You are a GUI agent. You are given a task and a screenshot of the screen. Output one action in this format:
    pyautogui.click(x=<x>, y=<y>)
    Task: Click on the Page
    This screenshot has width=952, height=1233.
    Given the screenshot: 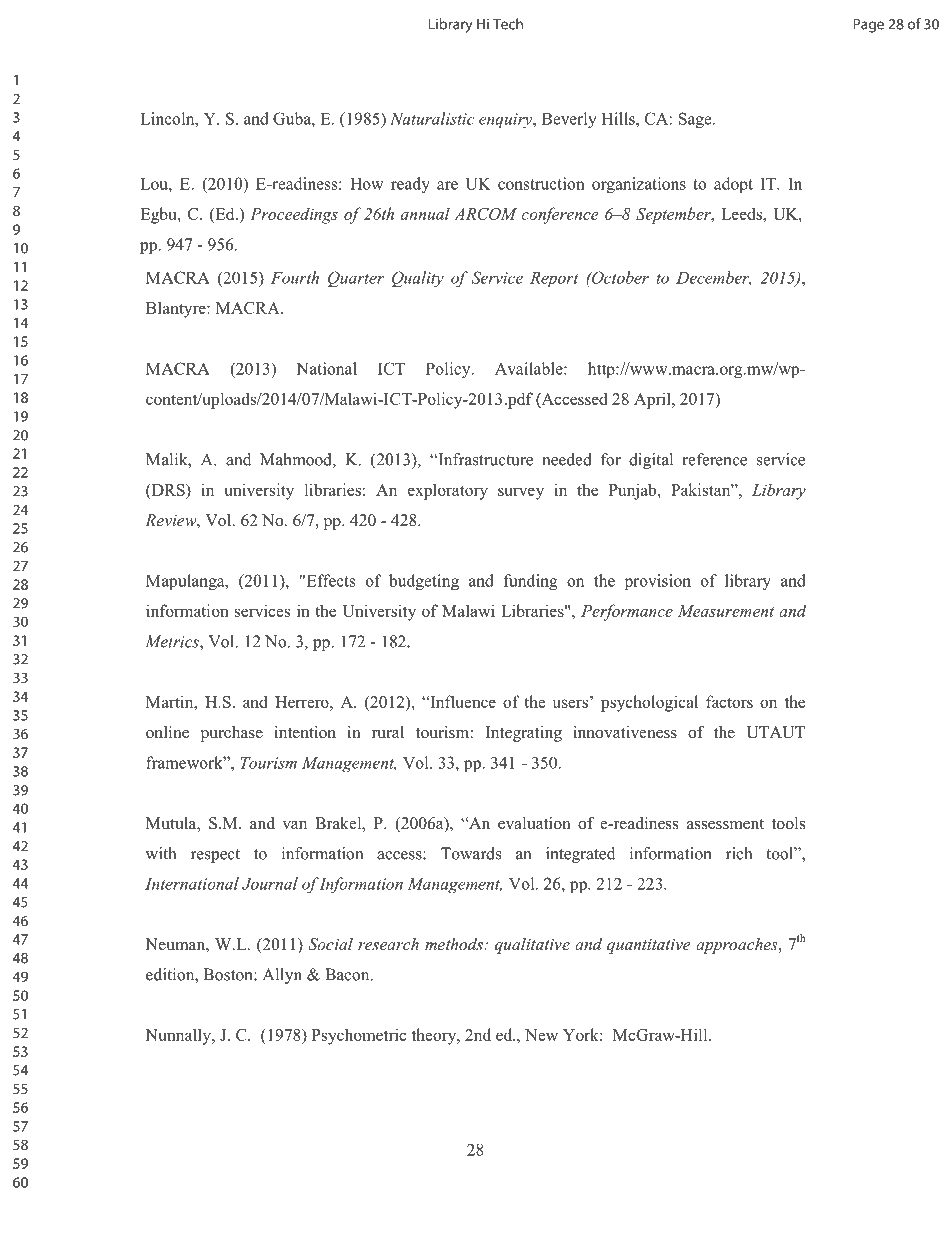 What is the action you would take?
    pyautogui.click(x=868, y=25)
